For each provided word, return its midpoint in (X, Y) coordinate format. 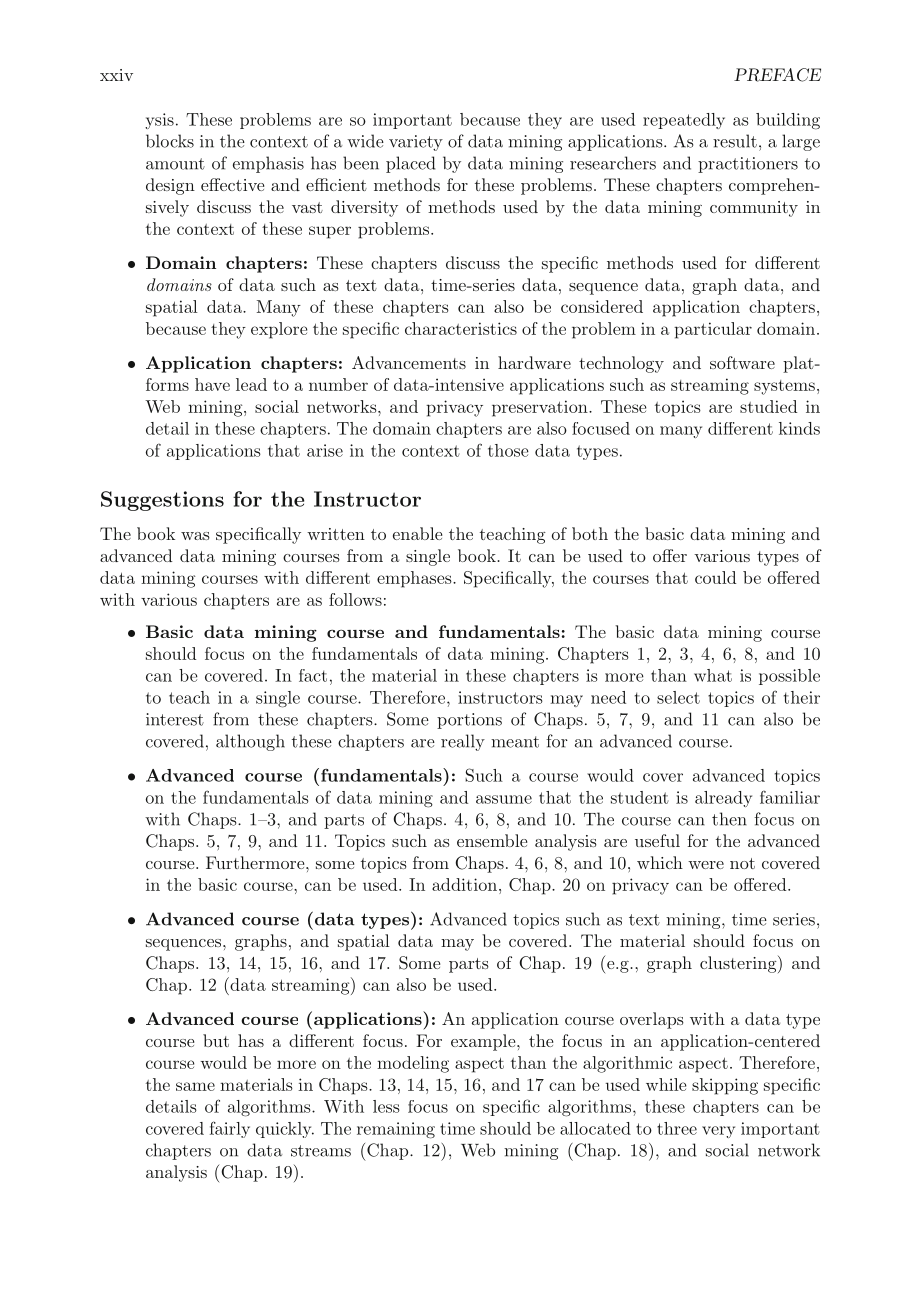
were (706, 865)
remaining (396, 1130)
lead (251, 384)
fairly (230, 1129)
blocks (170, 141)
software (742, 362)
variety (416, 143)
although (250, 742)
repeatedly (684, 121)
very (718, 1132)
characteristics (461, 328)
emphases (415, 579)
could (715, 577)
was (195, 536)
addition (466, 884)
